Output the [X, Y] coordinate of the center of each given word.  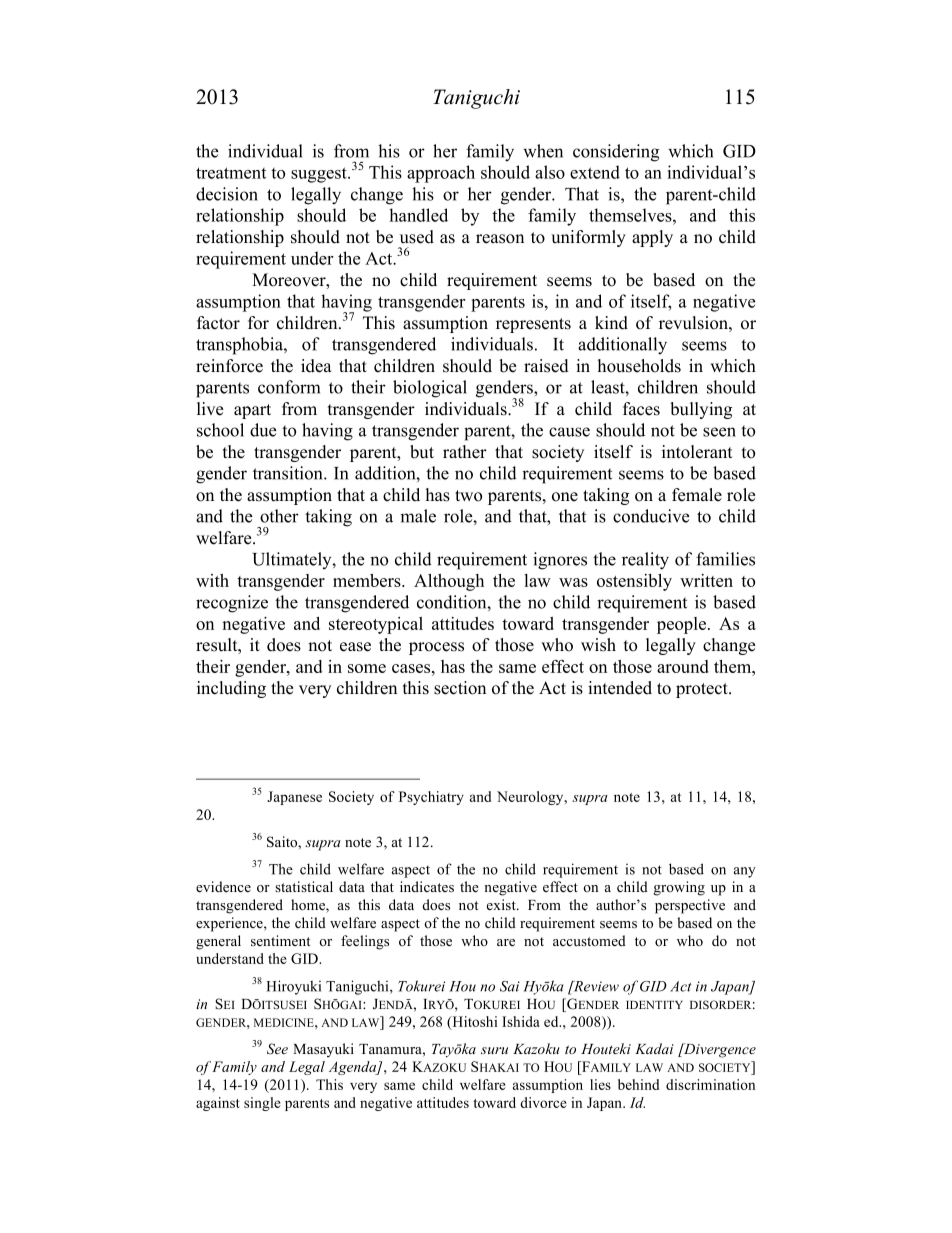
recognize [232, 604]
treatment [231, 173]
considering [616, 153]
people [683, 625]
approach [441, 174]
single [262, 1104]
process [436, 648]
